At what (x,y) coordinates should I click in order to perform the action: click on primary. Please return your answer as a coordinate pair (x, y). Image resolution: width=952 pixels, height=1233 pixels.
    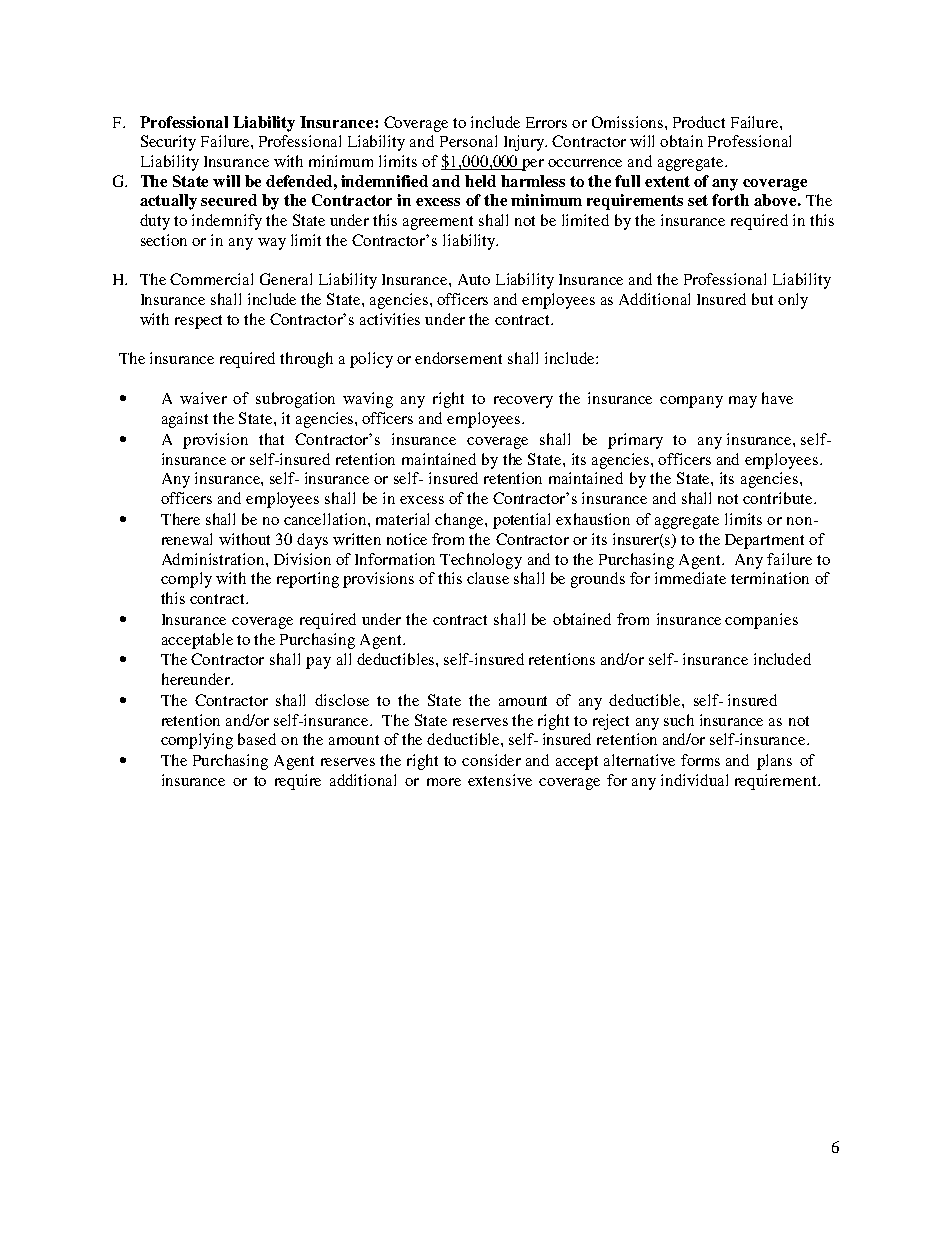
    Looking at the image, I should click on (635, 441).
